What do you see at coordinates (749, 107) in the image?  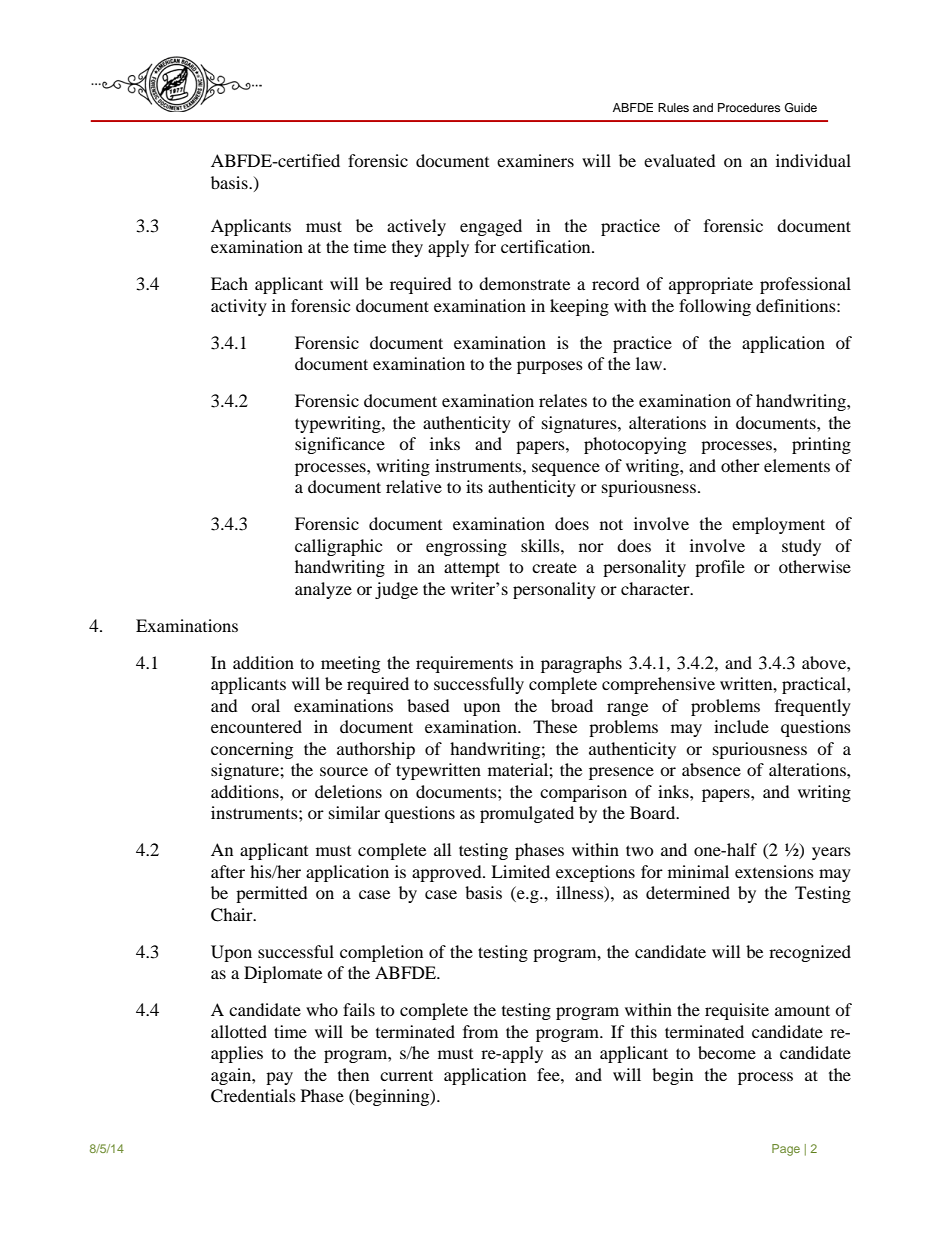 I see `Procedures` at bounding box center [749, 107].
